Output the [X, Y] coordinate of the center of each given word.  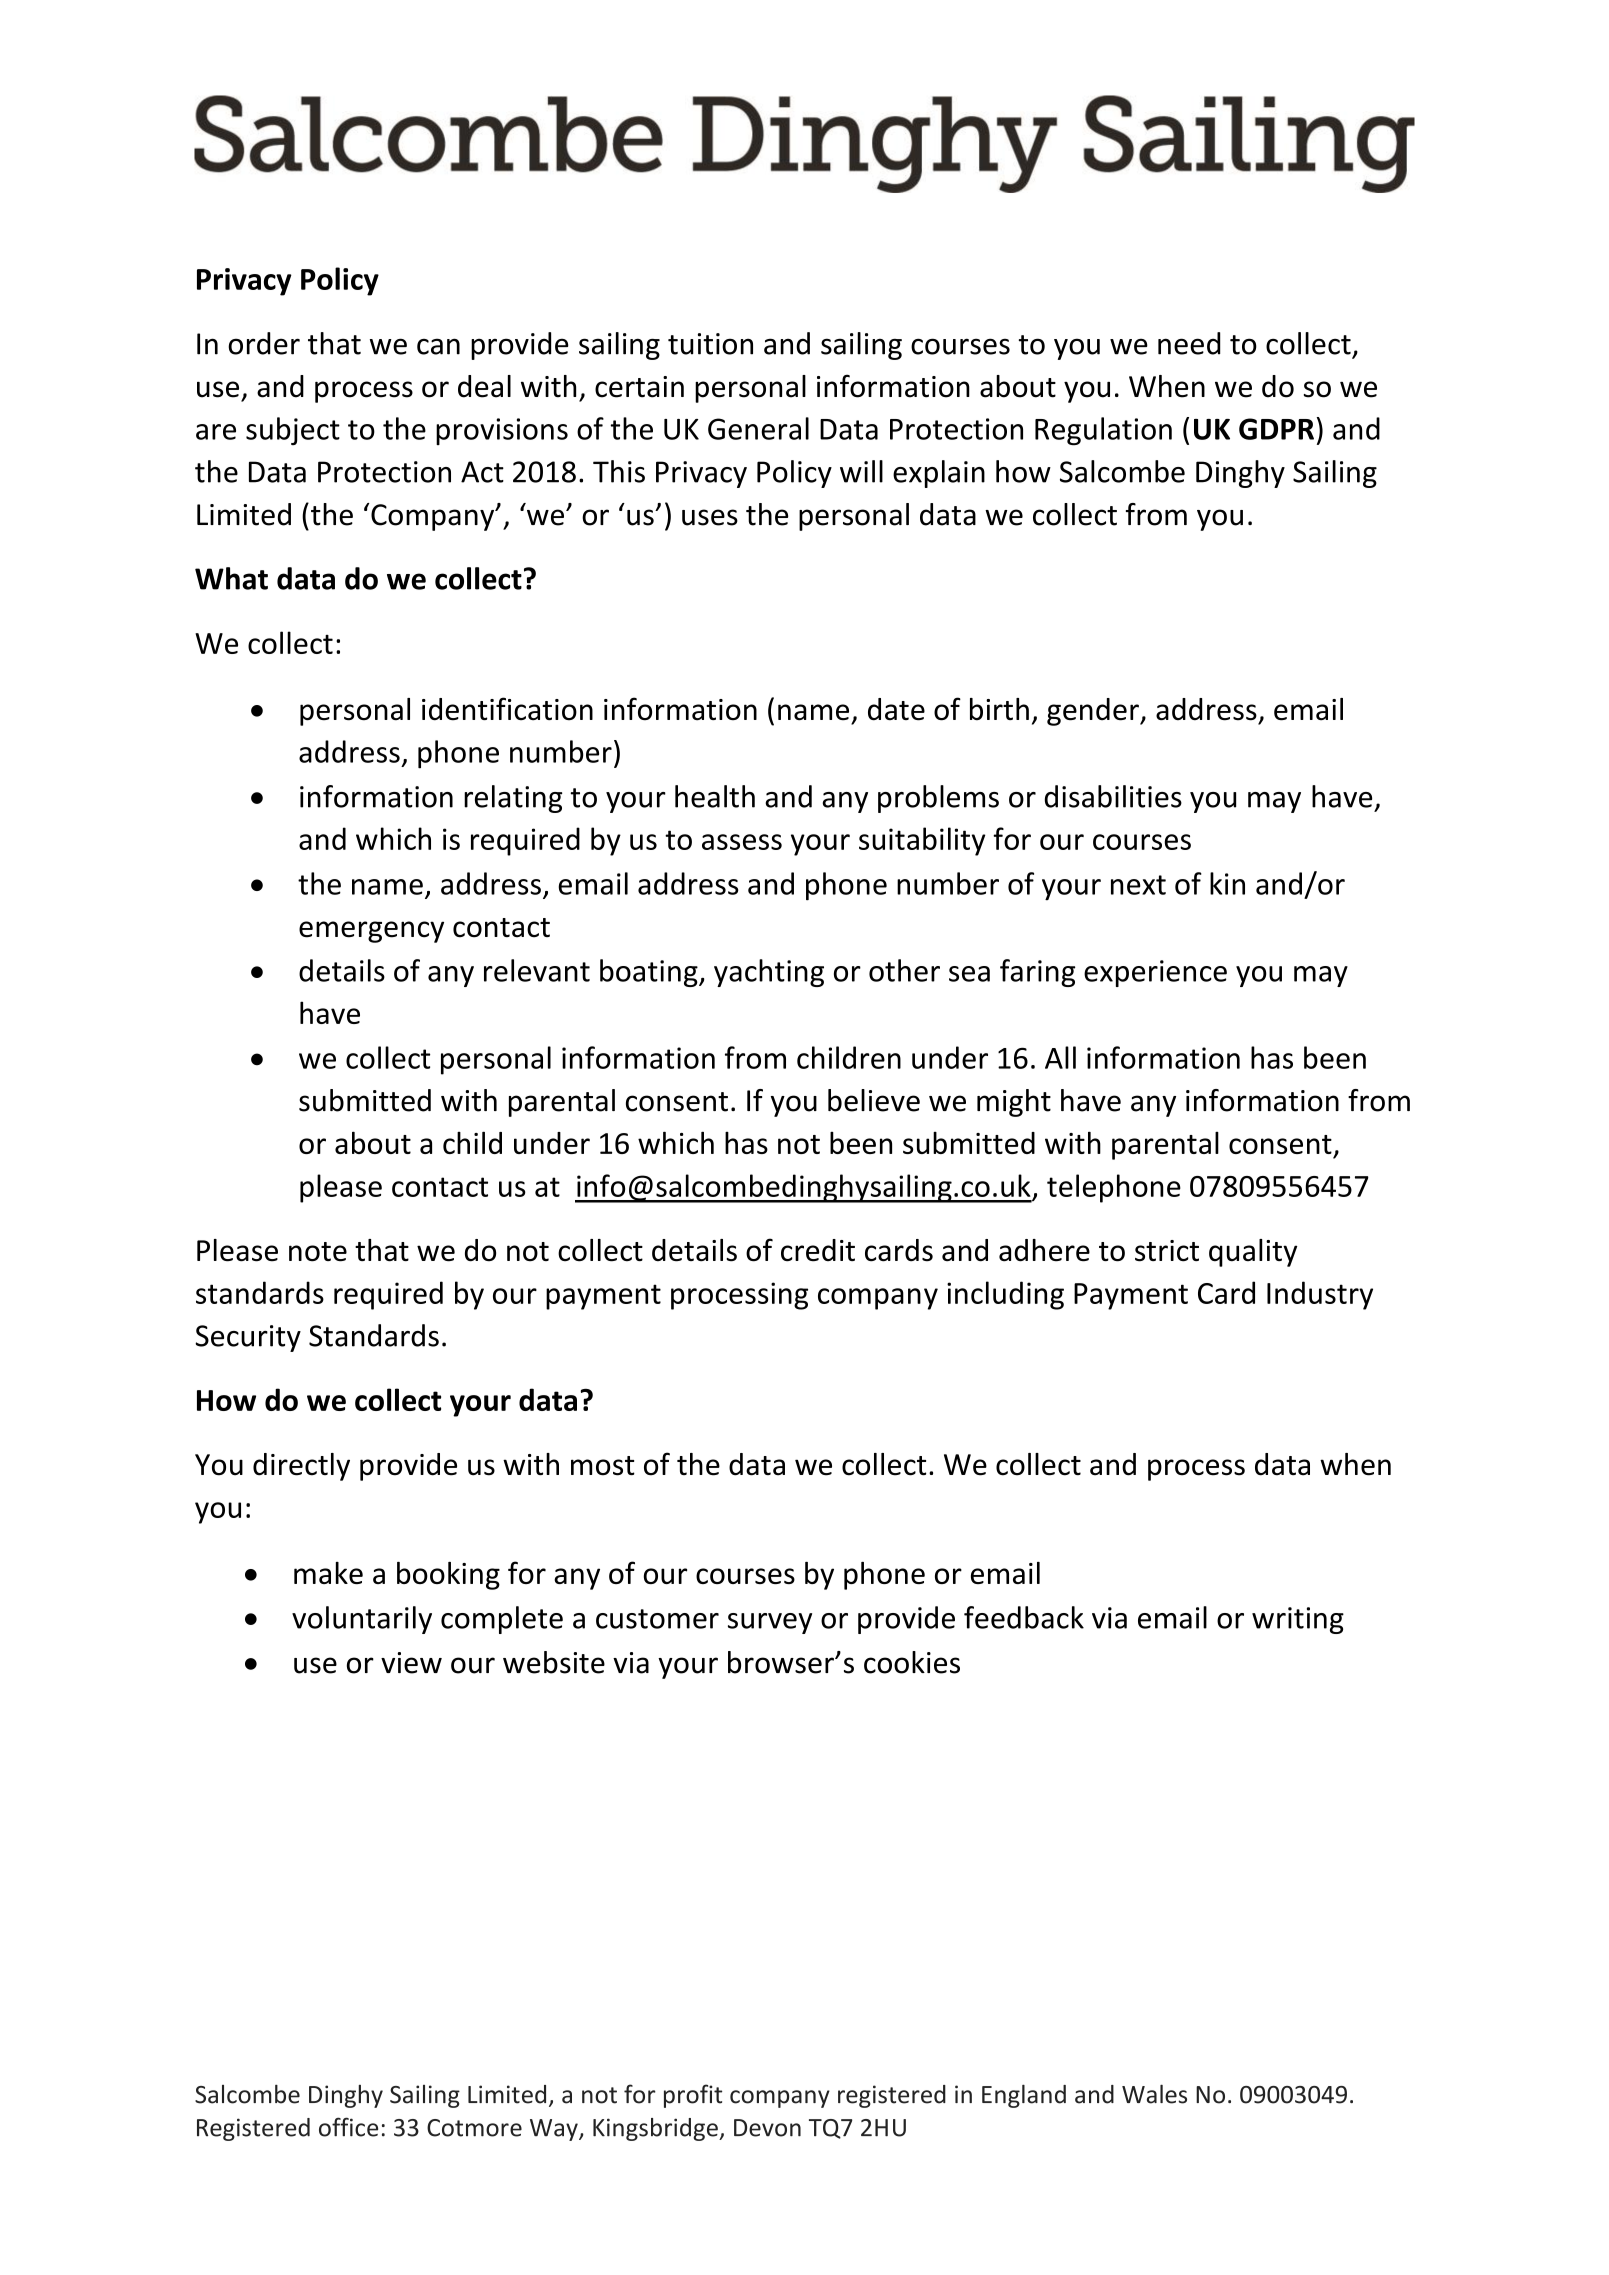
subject [293, 431]
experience [1155, 973]
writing [1298, 1620]
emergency [371, 932]
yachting [769, 973]
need [1189, 343]
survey [770, 1623]
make [328, 1573]
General [758, 428]
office [348, 2127]
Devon [767, 2128]
